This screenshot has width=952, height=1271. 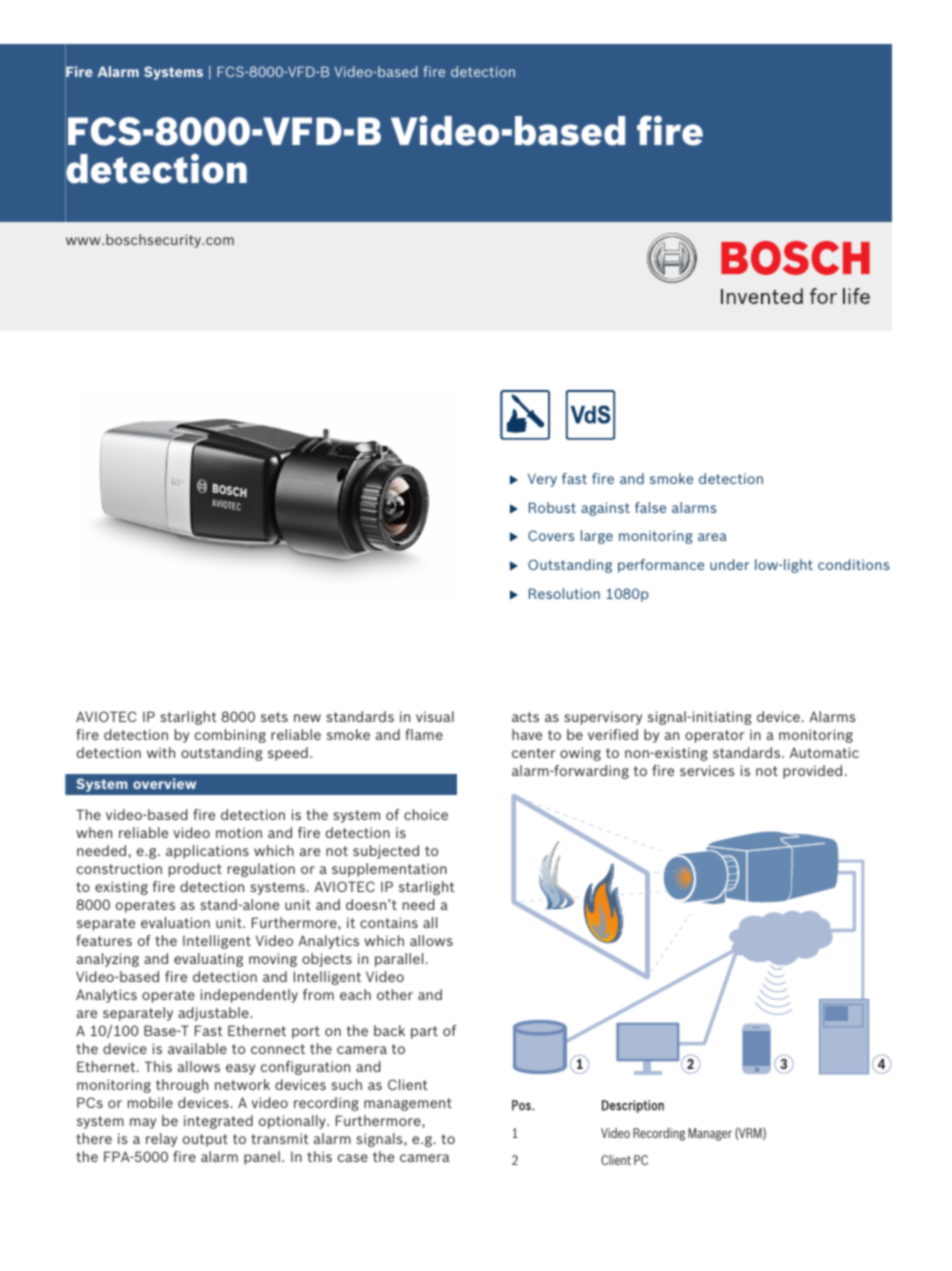 What do you see at coordinates (533, 753) in the screenshot?
I see `center` at bounding box center [533, 753].
